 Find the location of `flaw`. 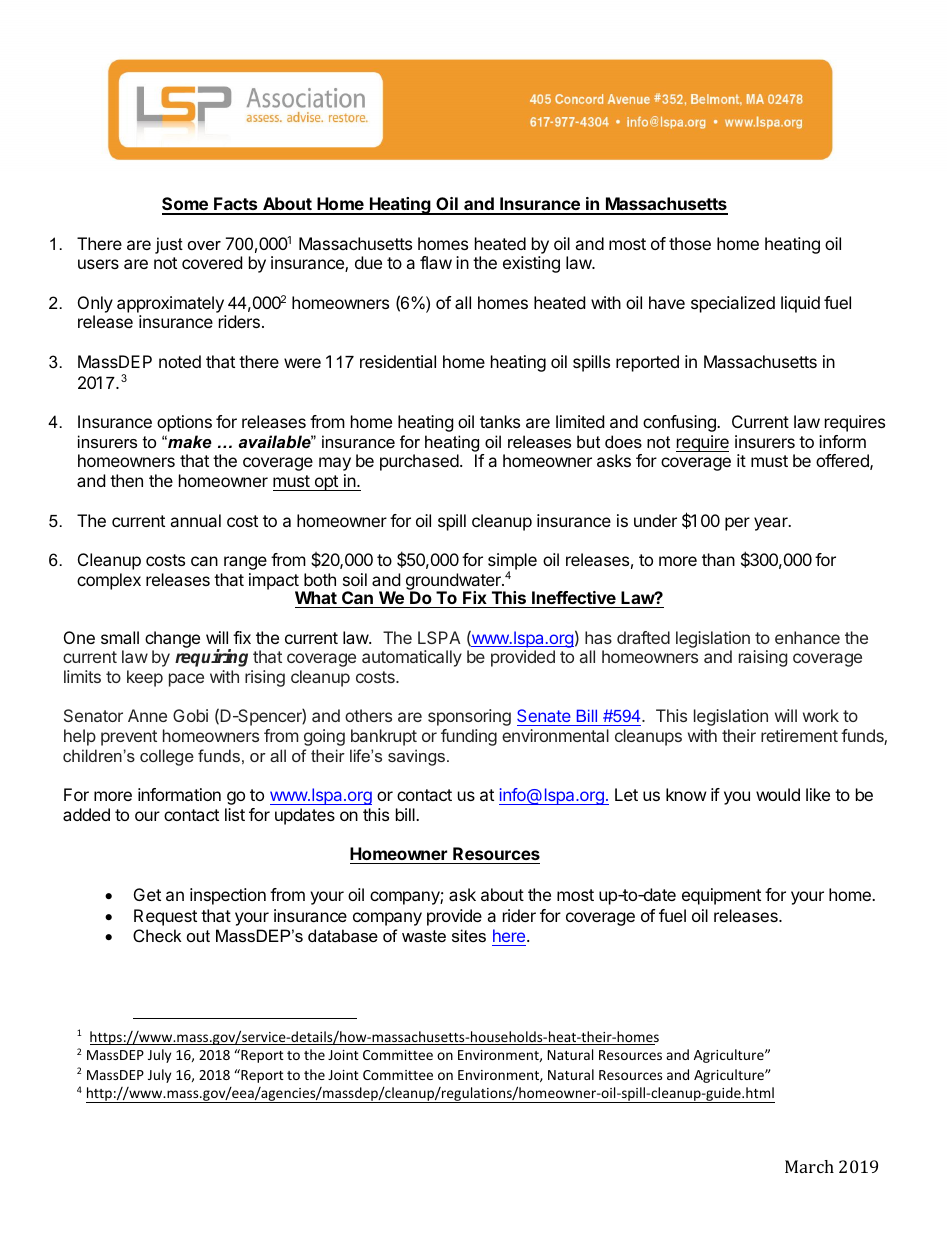

flaw is located at coordinates (436, 262).
